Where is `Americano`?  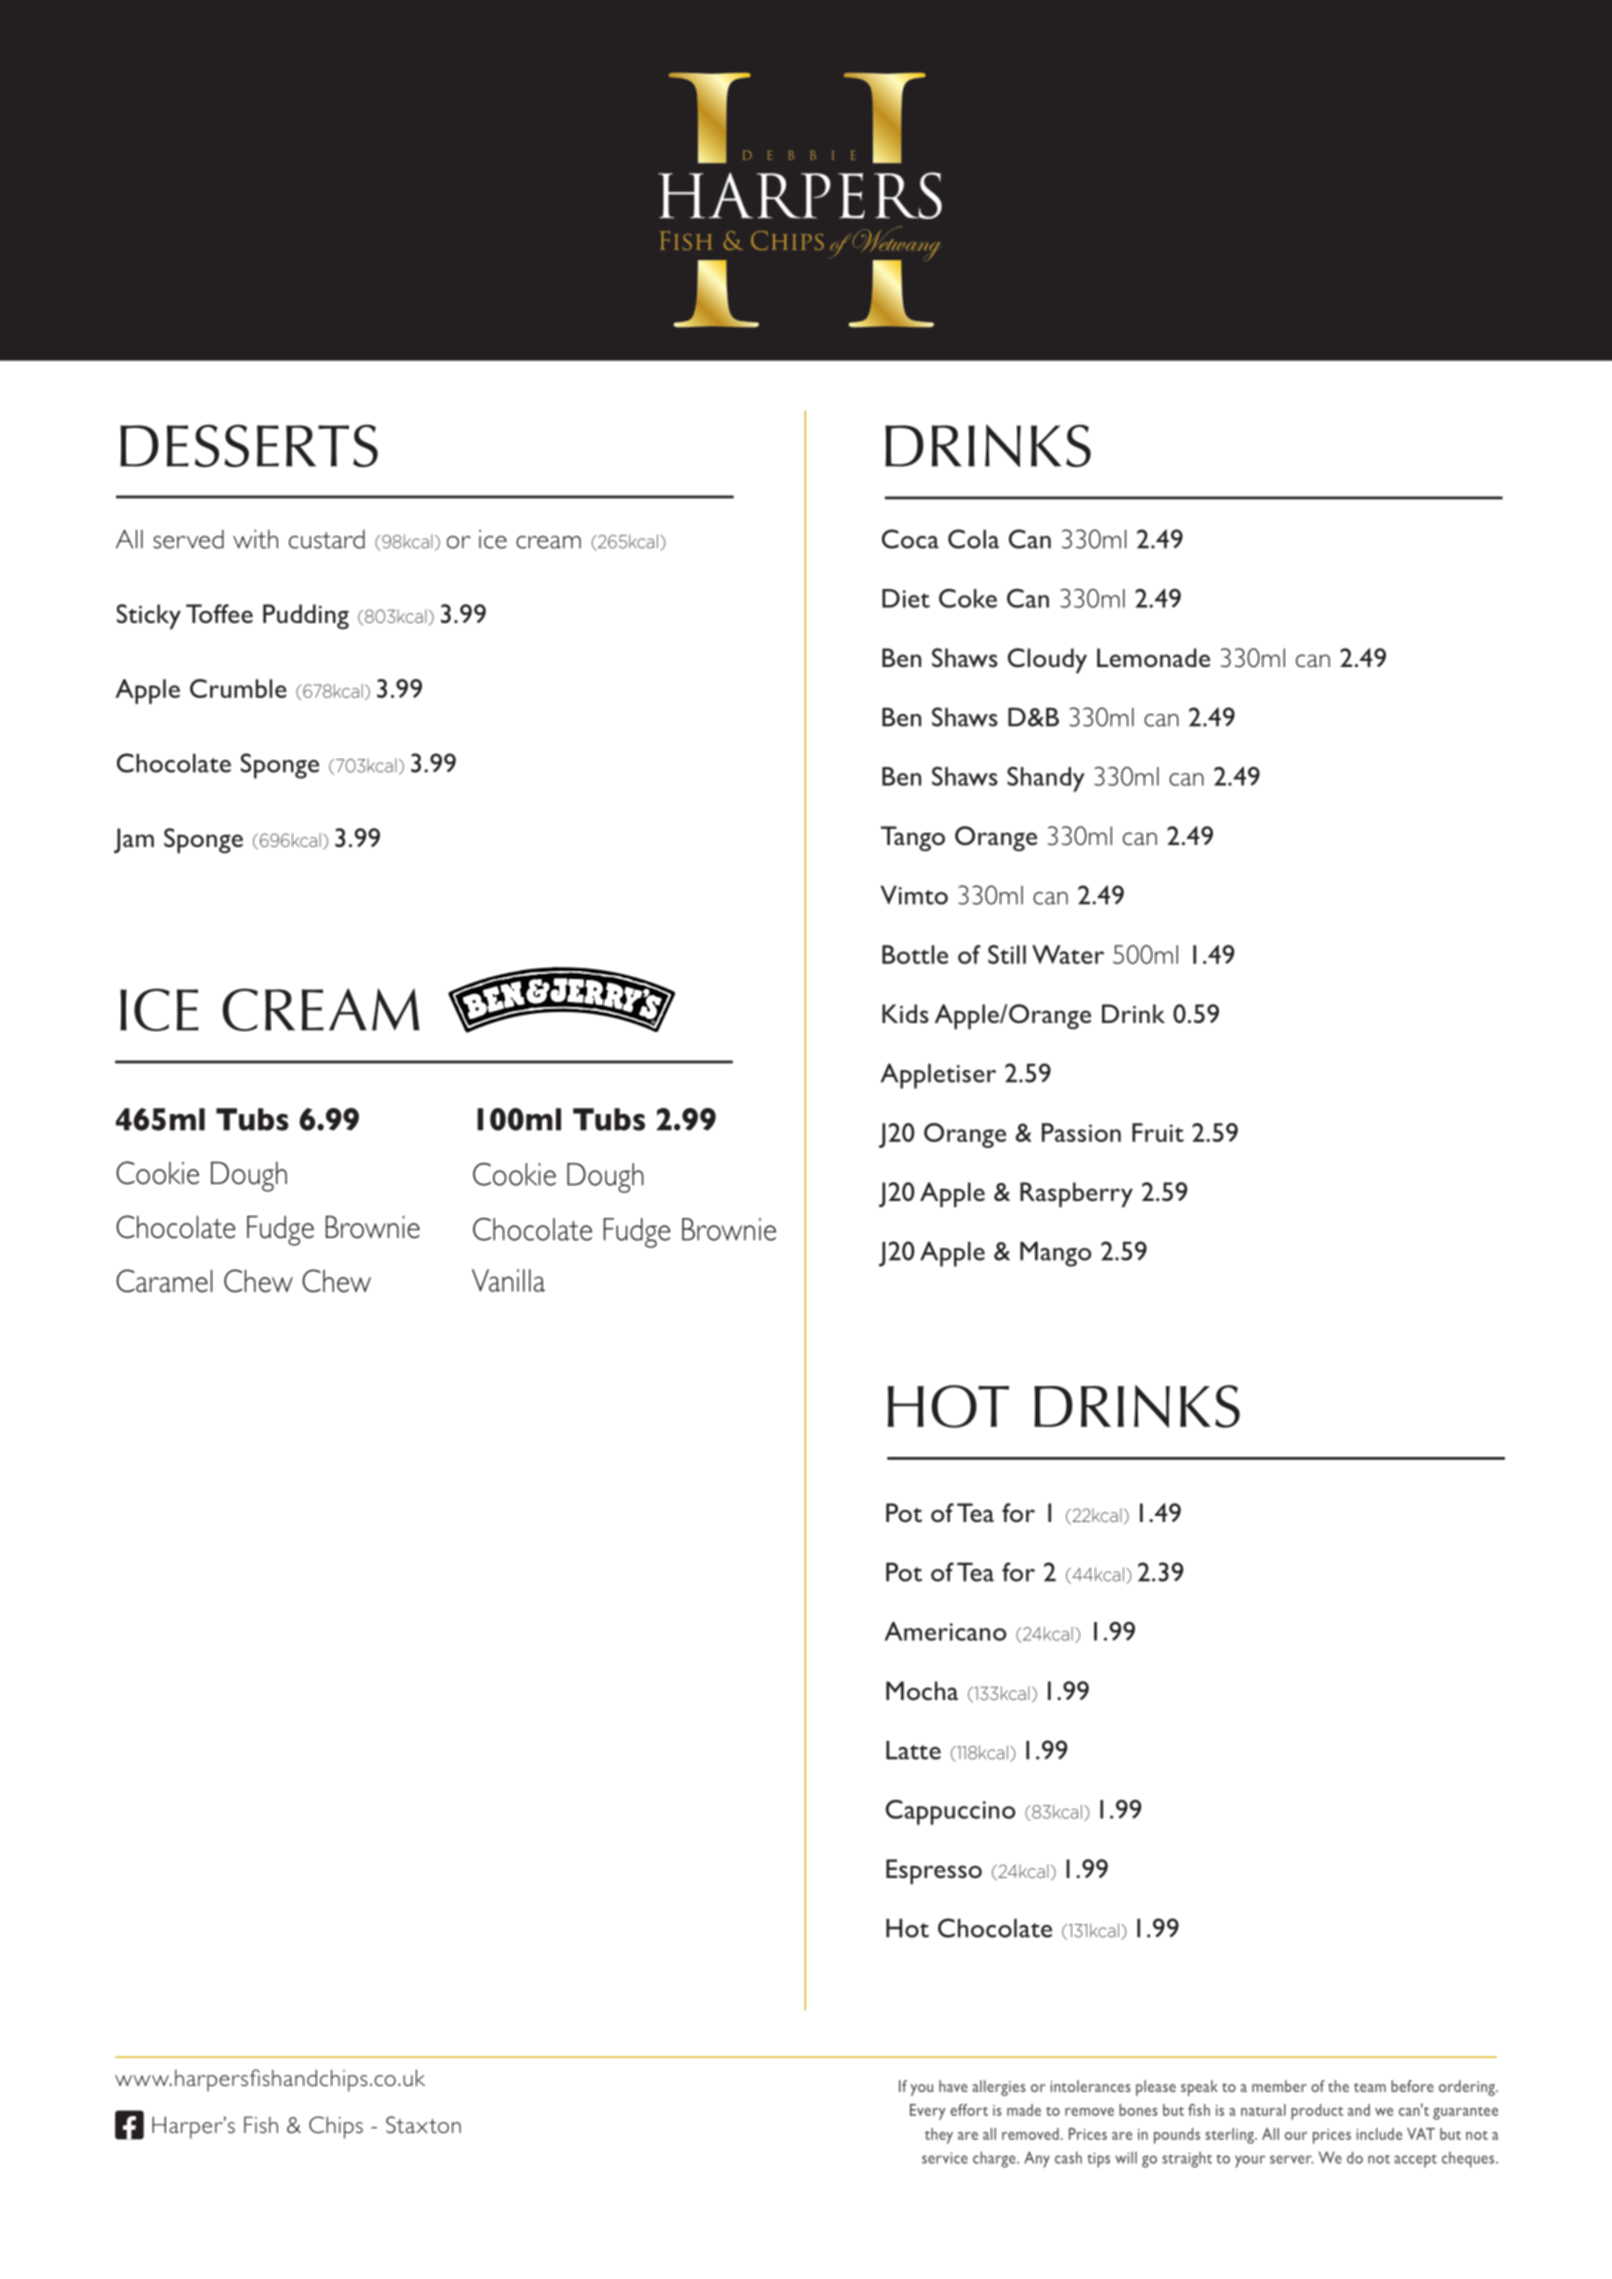 Americano is located at coordinates (945, 1631).
